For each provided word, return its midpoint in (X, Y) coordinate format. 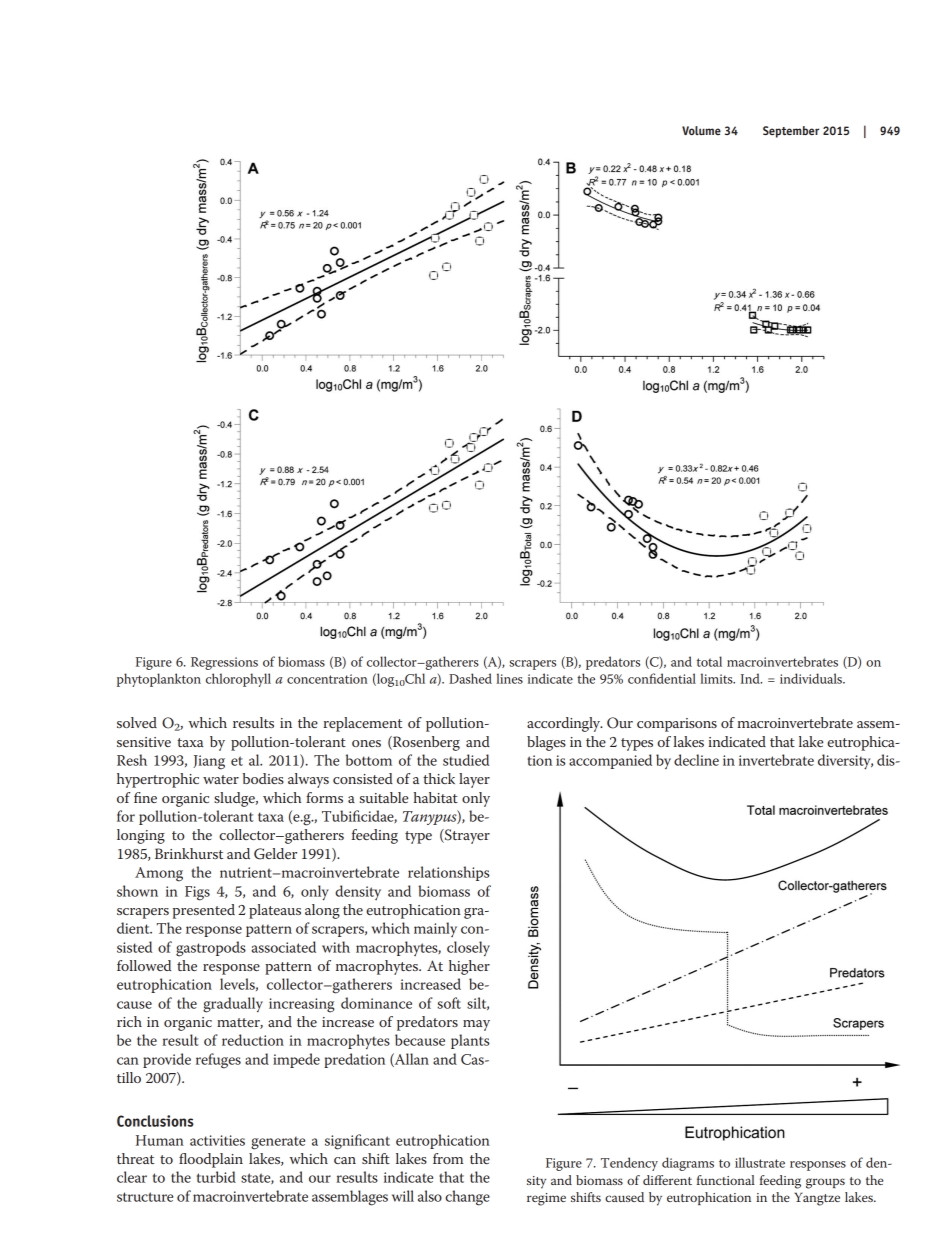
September (791, 132)
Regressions (224, 663)
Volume (701, 130)
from (448, 1158)
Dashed (470, 678)
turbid (216, 1177)
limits (717, 678)
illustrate (760, 1162)
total (709, 661)
